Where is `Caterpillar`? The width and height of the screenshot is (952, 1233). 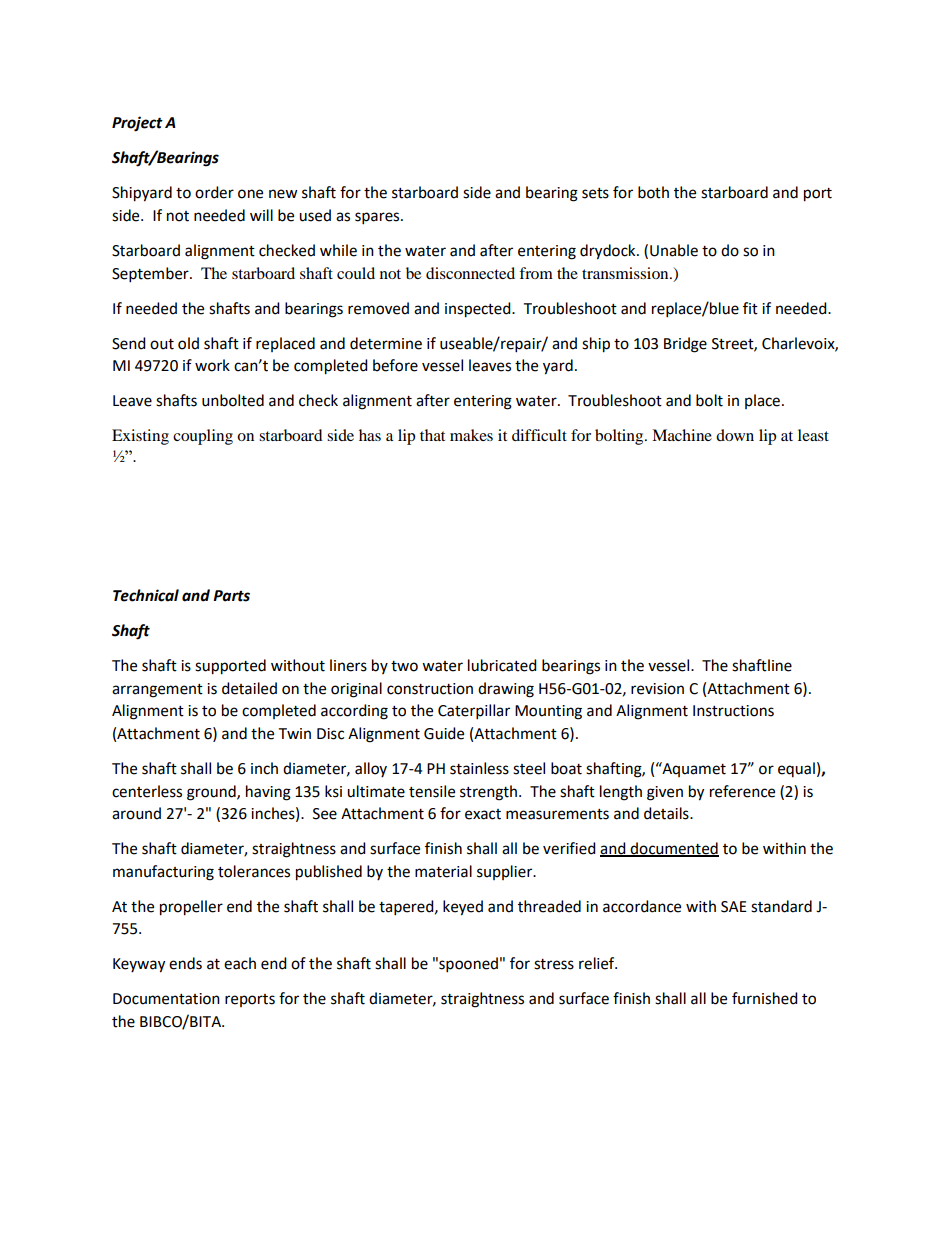 Caterpillar is located at coordinates (474, 712).
